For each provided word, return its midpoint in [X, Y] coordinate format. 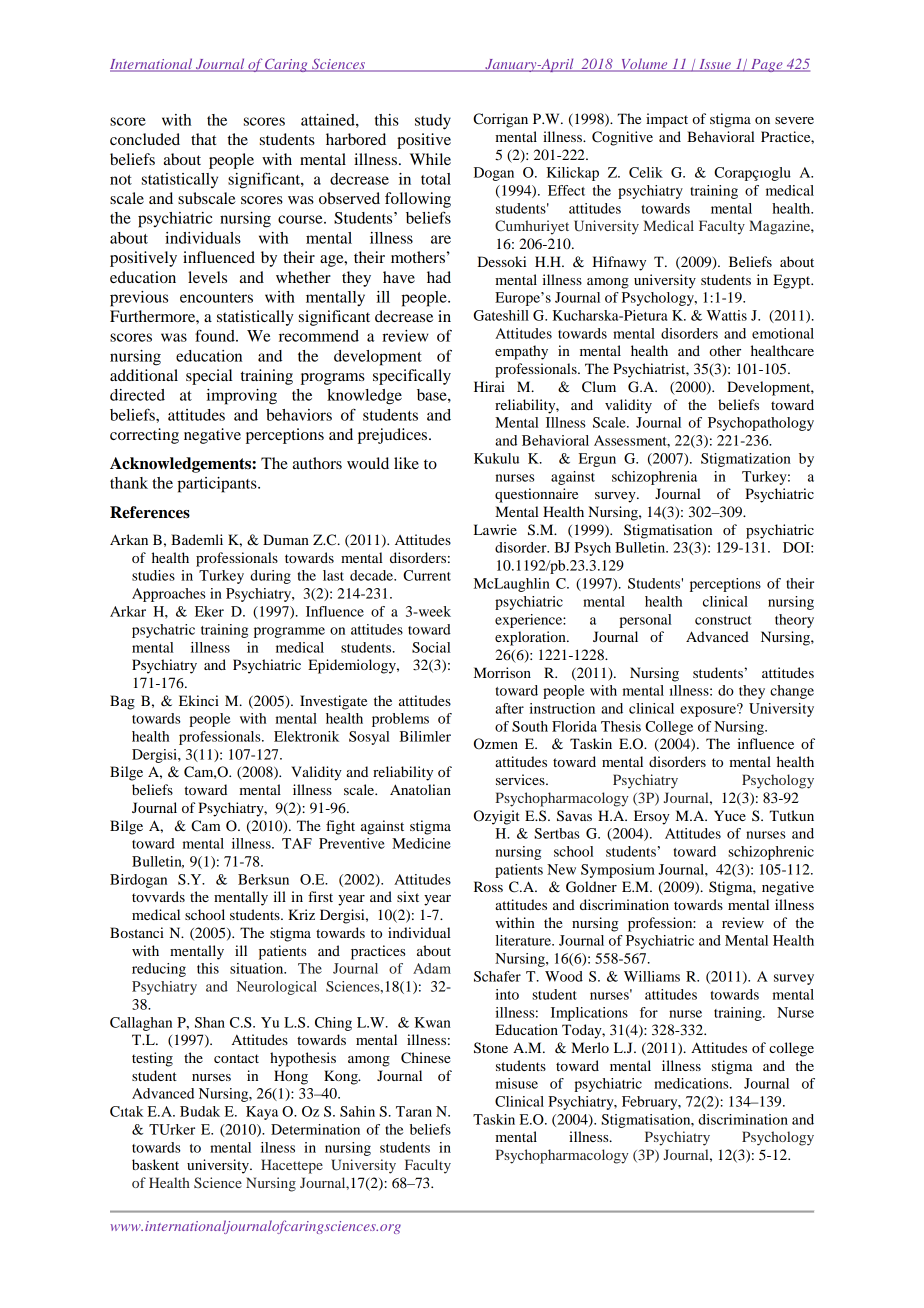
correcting [144, 436]
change [792, 692]
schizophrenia [654, 478]
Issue [715, 65]
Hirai [489, 386]
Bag [122, 702]
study [433, 122]
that [203, 139]
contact [236, 1058]
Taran [414, 1111]
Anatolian [420, 789]
